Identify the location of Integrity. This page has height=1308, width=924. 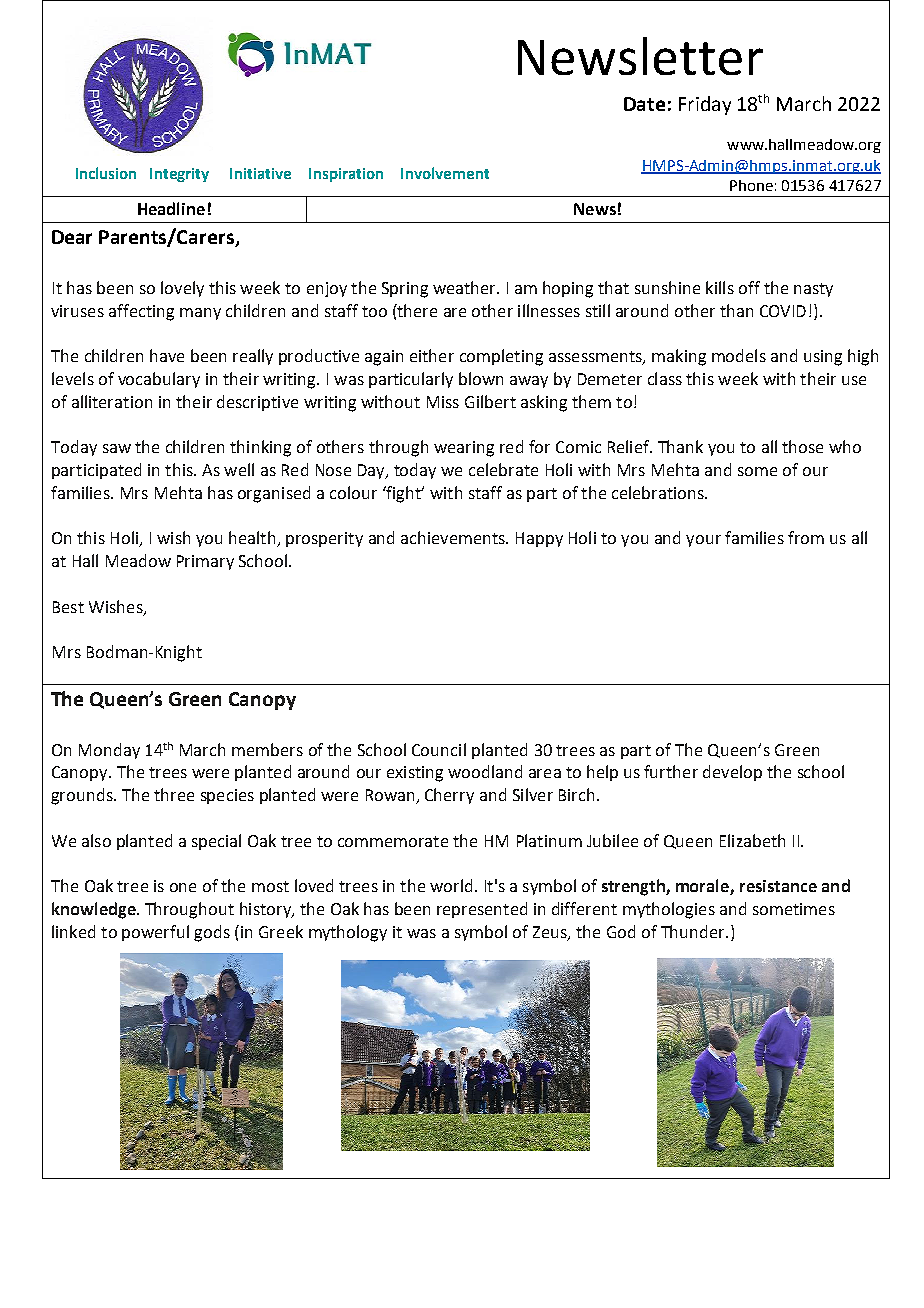
(179, 175).
